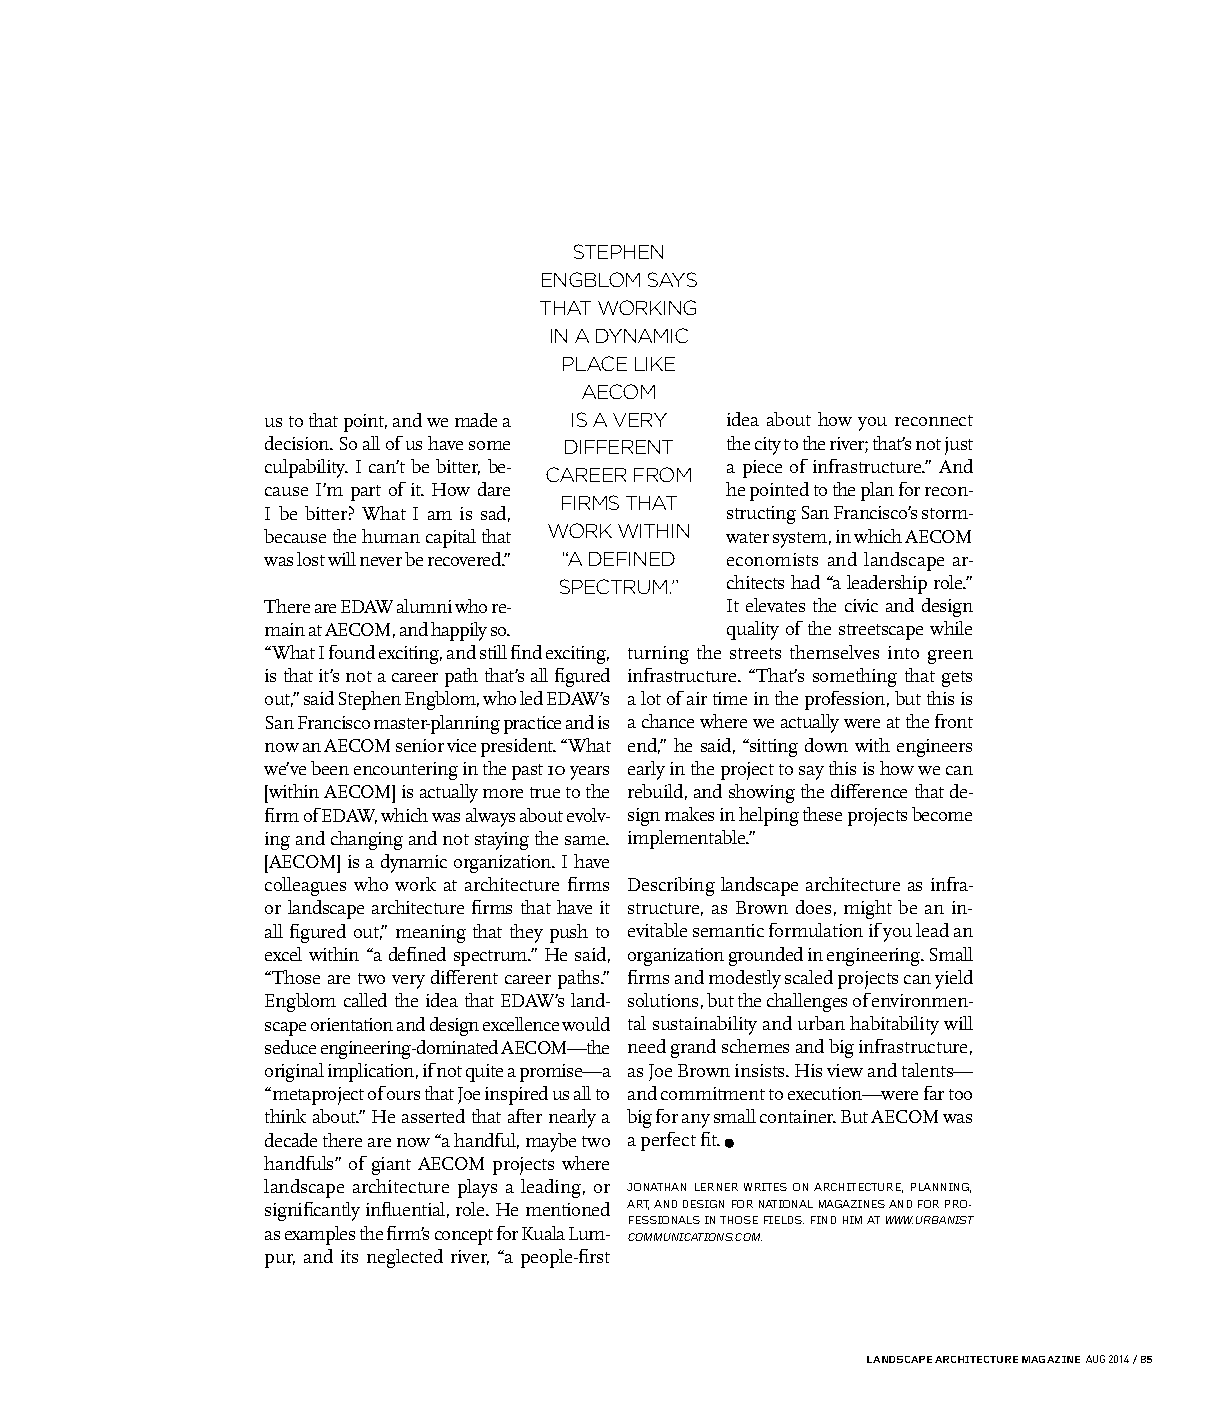  Describe the element at coordinates (950, 657) in the page. I see `green` at that location.
